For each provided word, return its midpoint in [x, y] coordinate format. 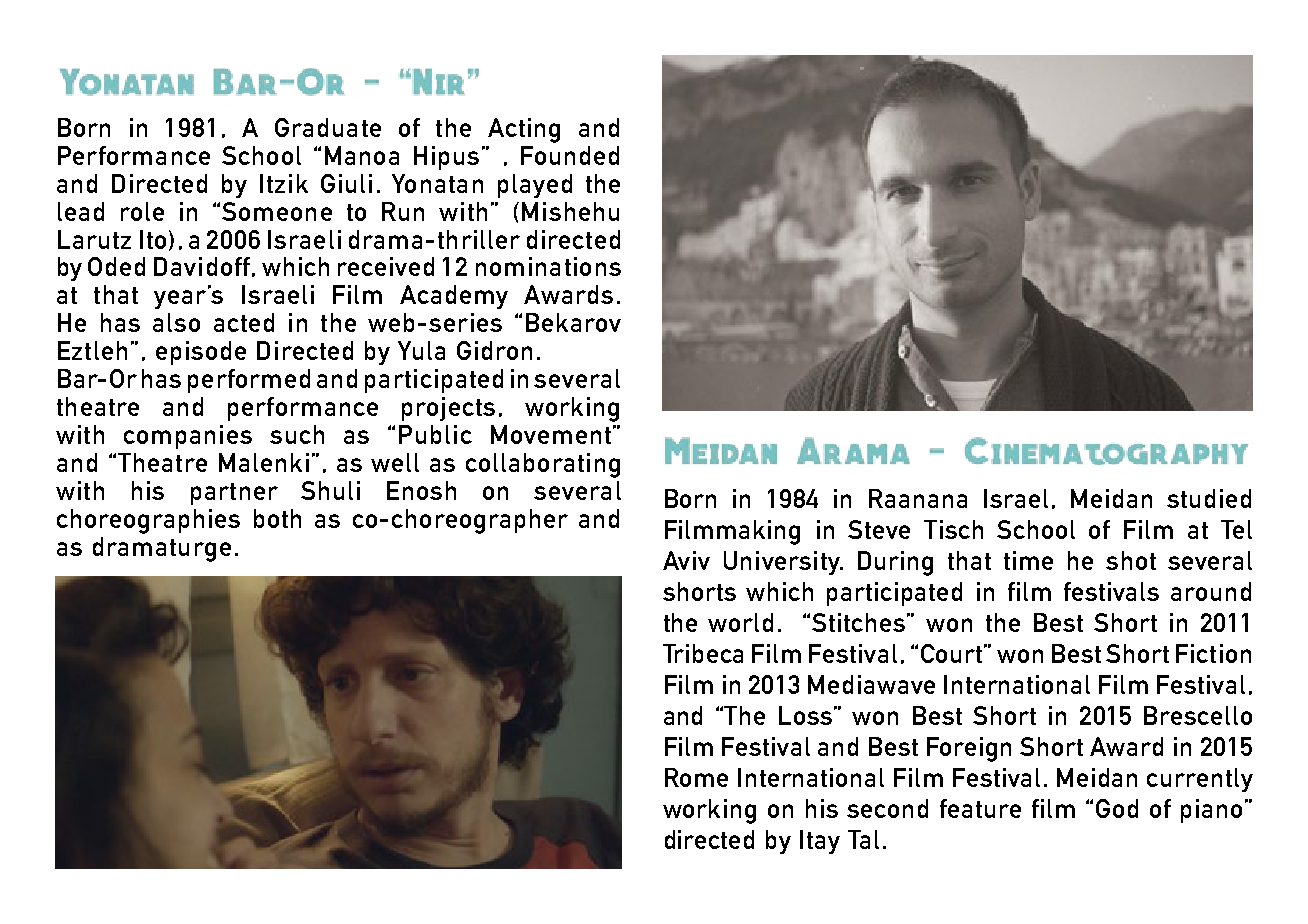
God [1117, 808]
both [277, 518]
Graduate [328, 127]
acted [244, 322]
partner [234, 494]
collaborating [543, 465]
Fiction [1213, 653]
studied [1209, 498]
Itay [820, 842]
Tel [1236, 529]
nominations [548, 266]
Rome [696, 777]
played [535, 186]
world [740, 622]
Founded [570, 155]
